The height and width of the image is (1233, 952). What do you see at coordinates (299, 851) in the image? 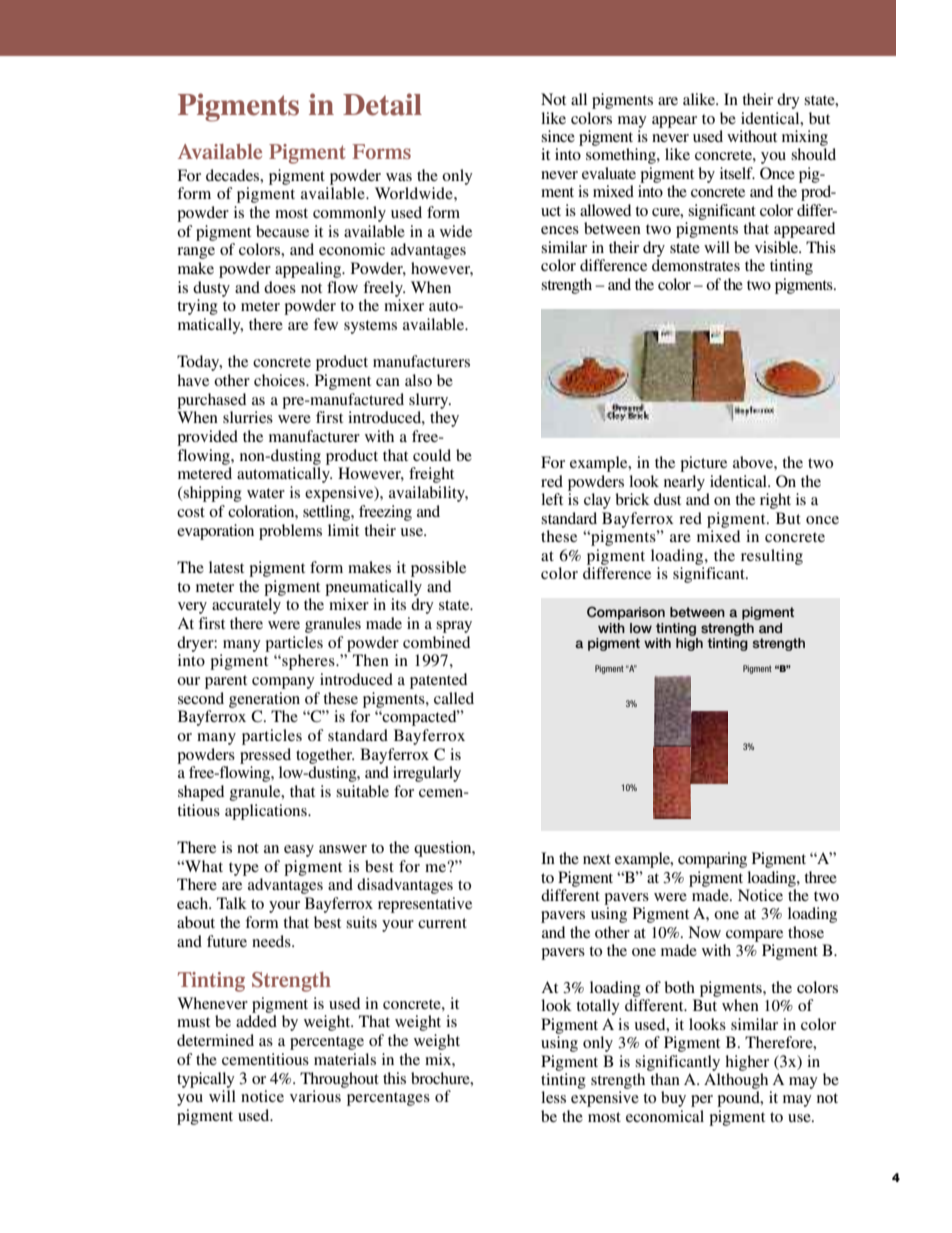
I see `easy` at bounding box center [299, 851].
